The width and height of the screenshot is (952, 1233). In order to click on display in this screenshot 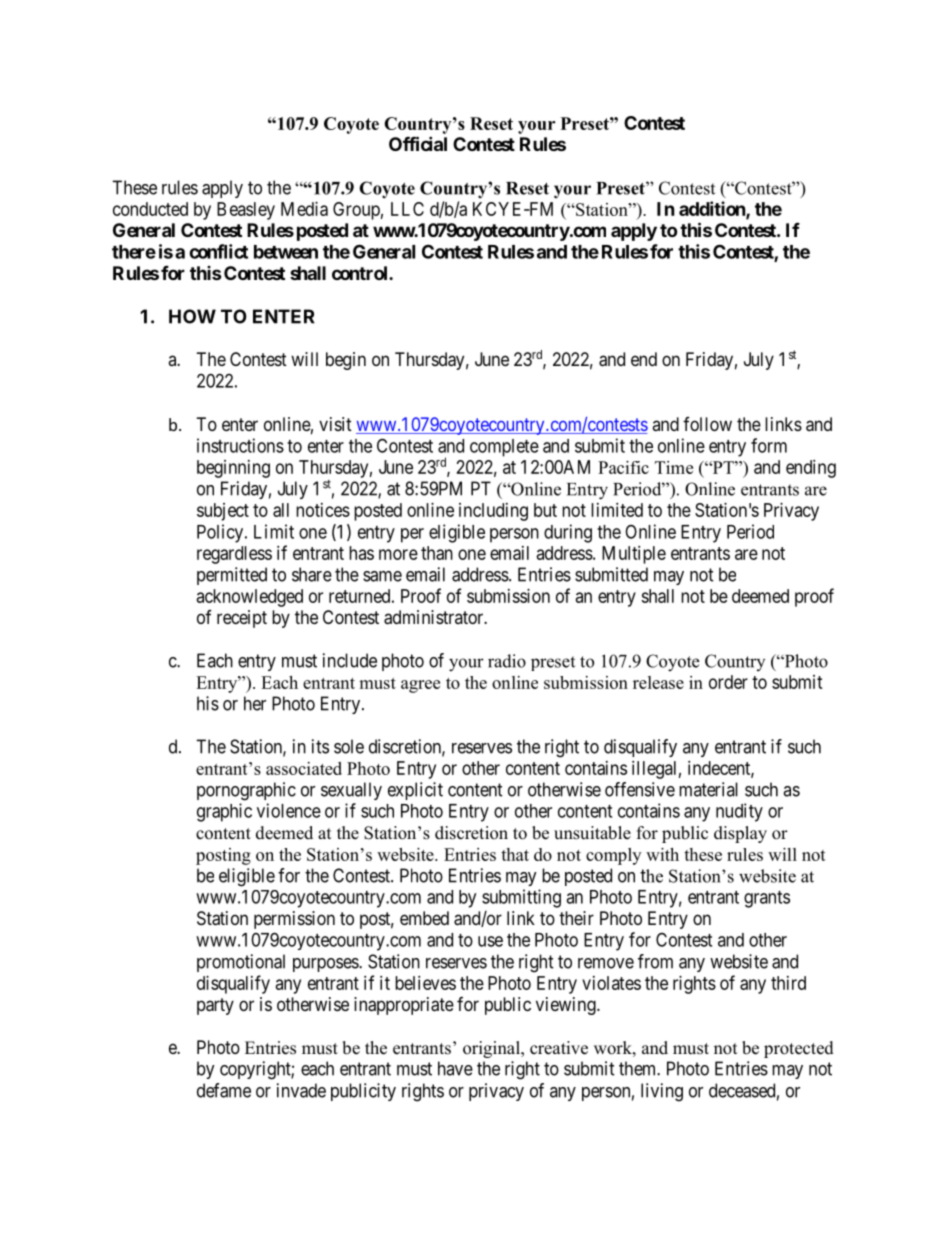, I will do `click(740, 834)`.
